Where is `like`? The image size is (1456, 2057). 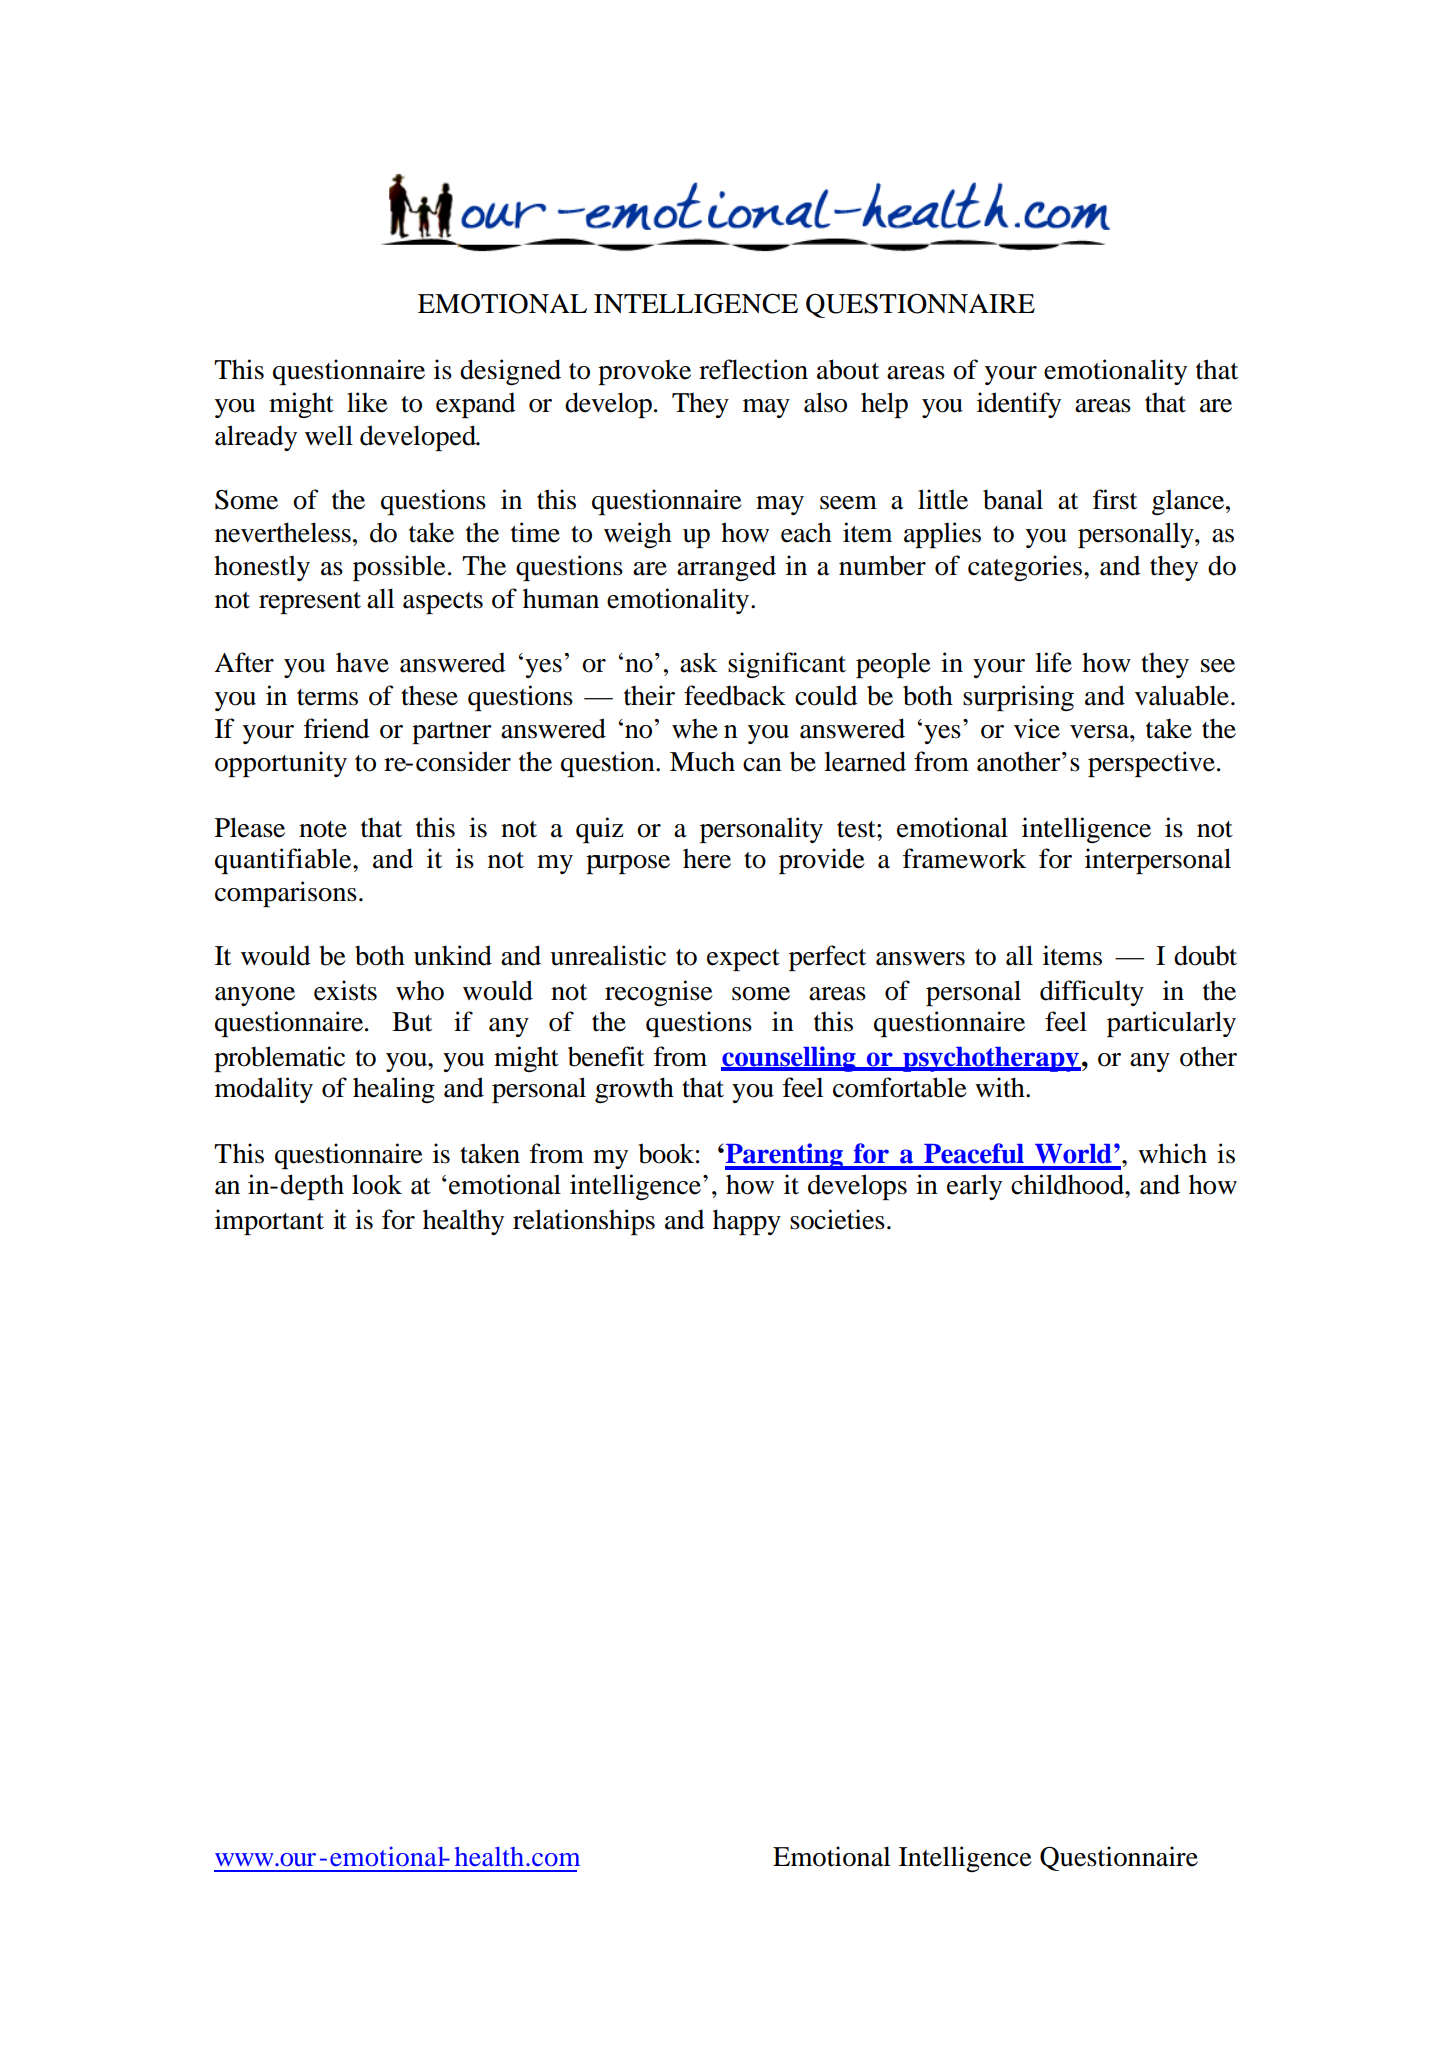 like is located at coordinates (367, 402).
